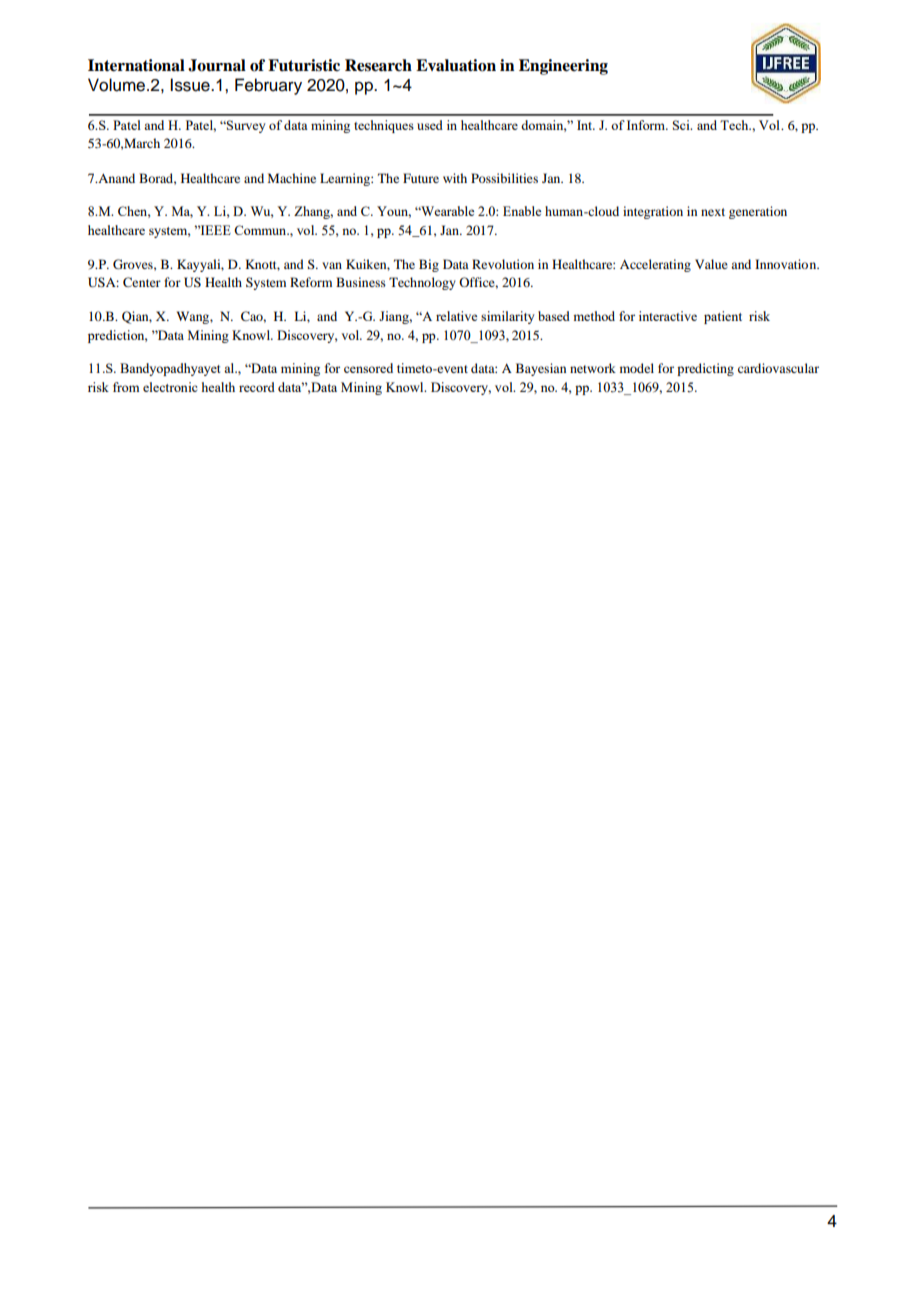 Image resolution: width=924 pixels, height=1307 pixels. Describe the element at coordinates (456, 316) in the screenshot. I see `relative` at that location.
